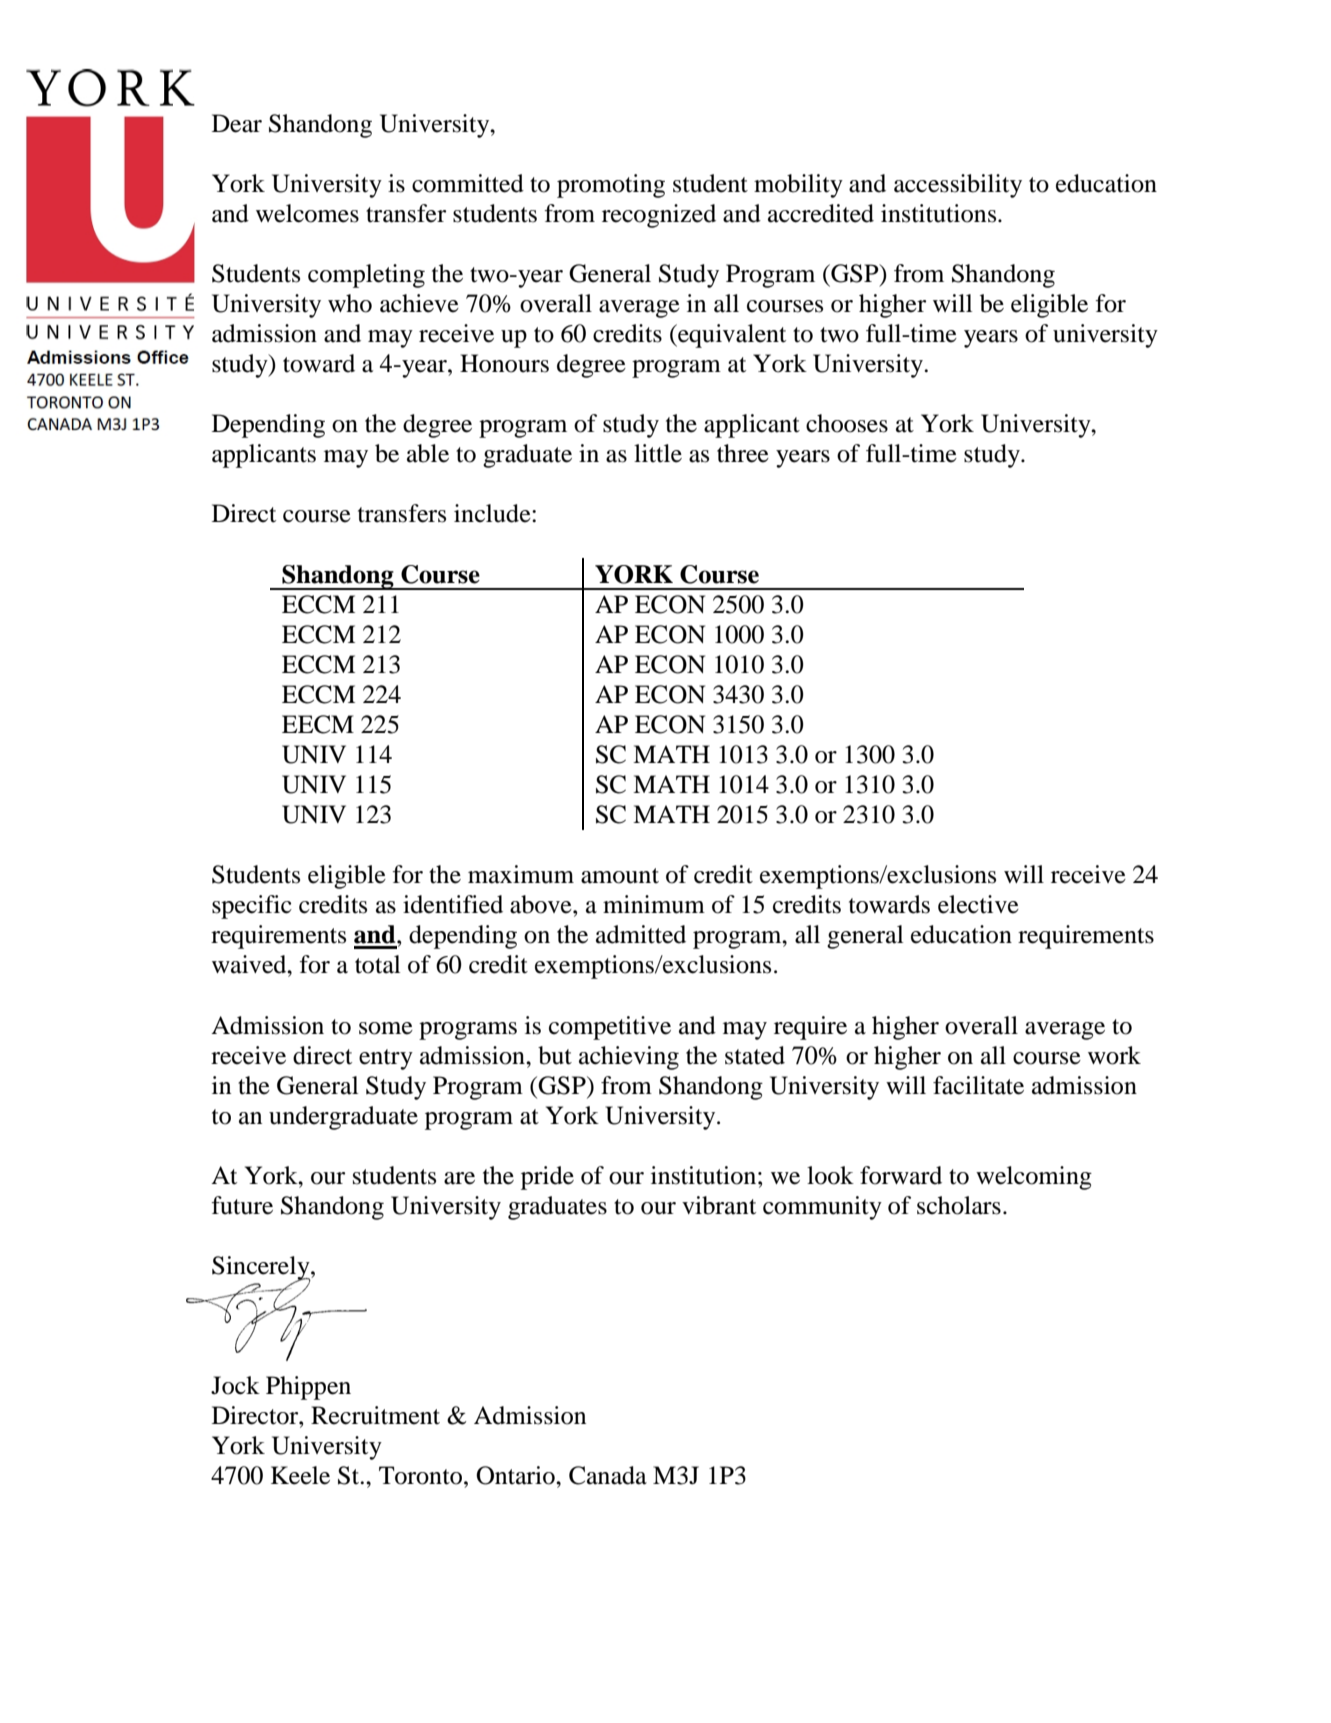 The height and width of the screenshot is (1723, 1331). What do you see at coordinates (958, 186) in the screenshot?
I see `accessibility` at bounding box center [958, 186].
